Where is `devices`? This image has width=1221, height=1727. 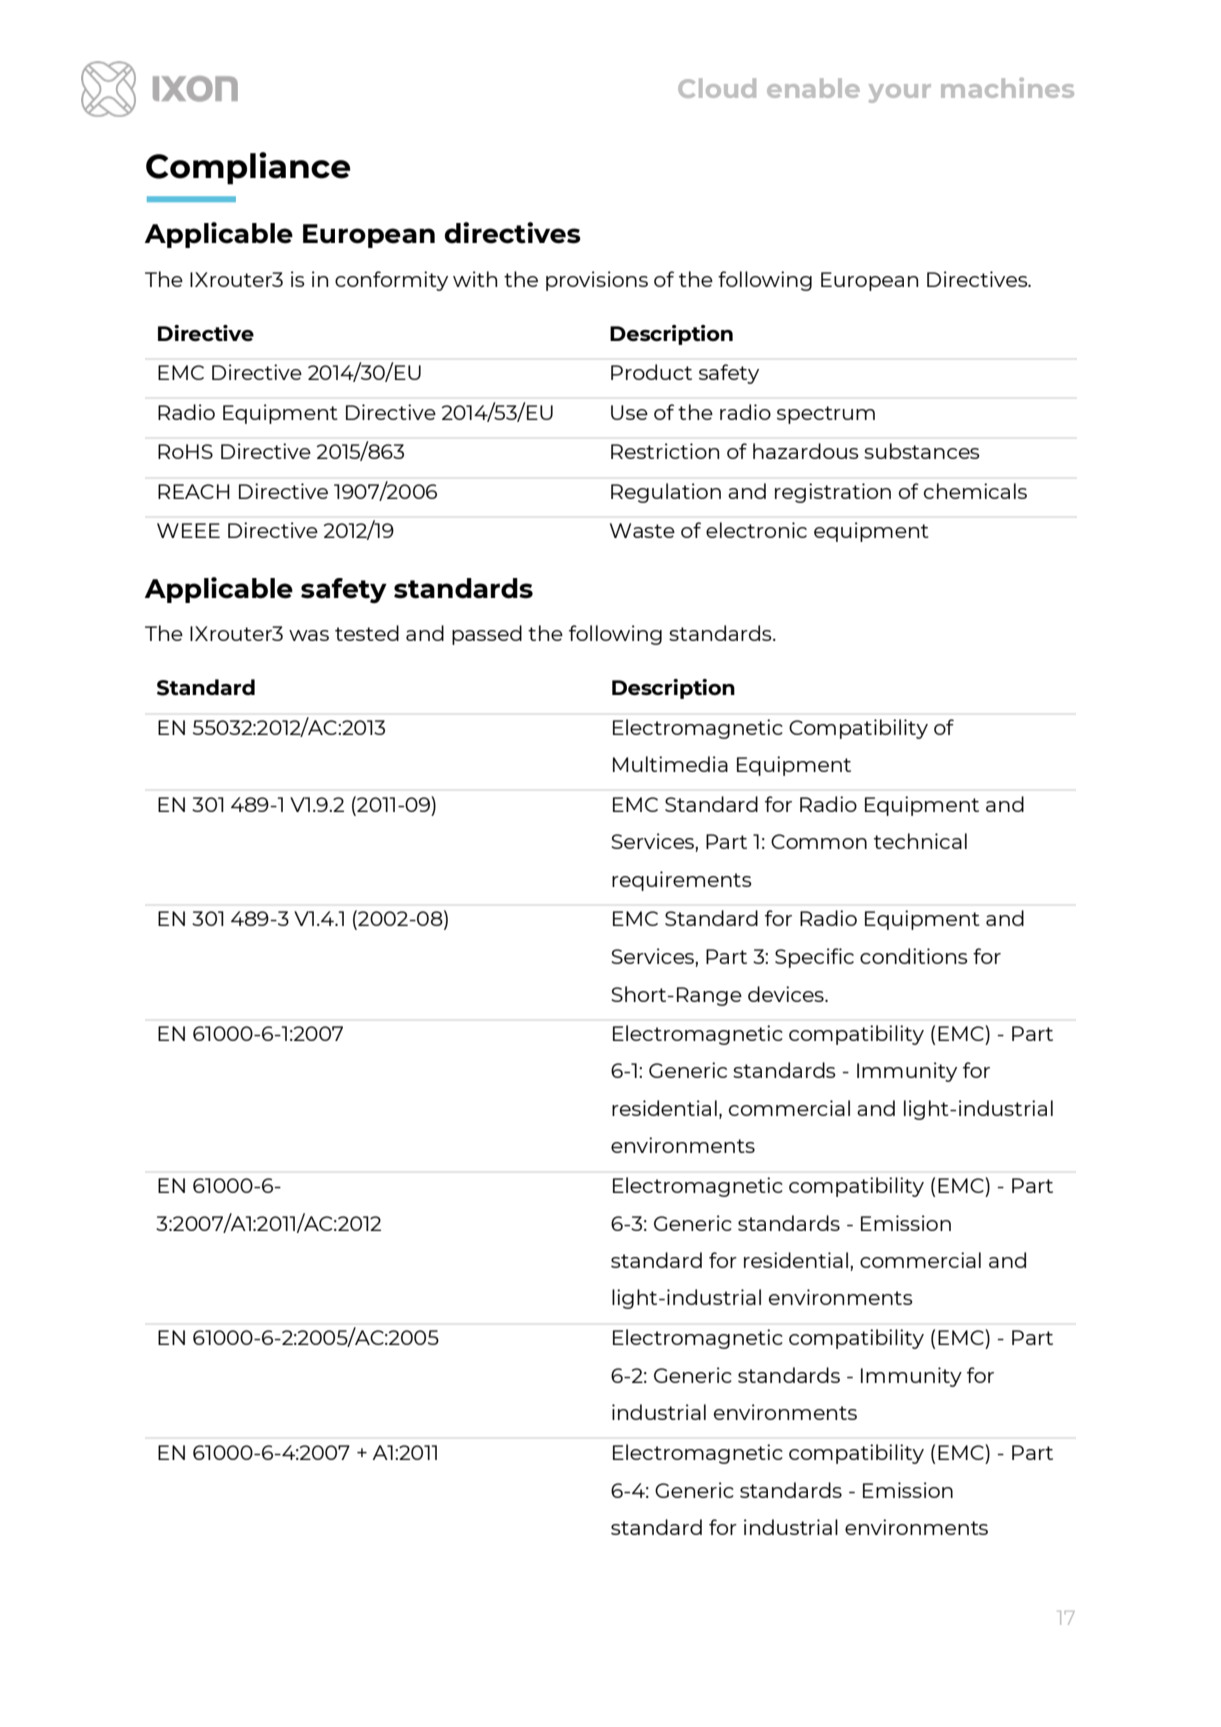
devices is located at coordinates (787, 994).
